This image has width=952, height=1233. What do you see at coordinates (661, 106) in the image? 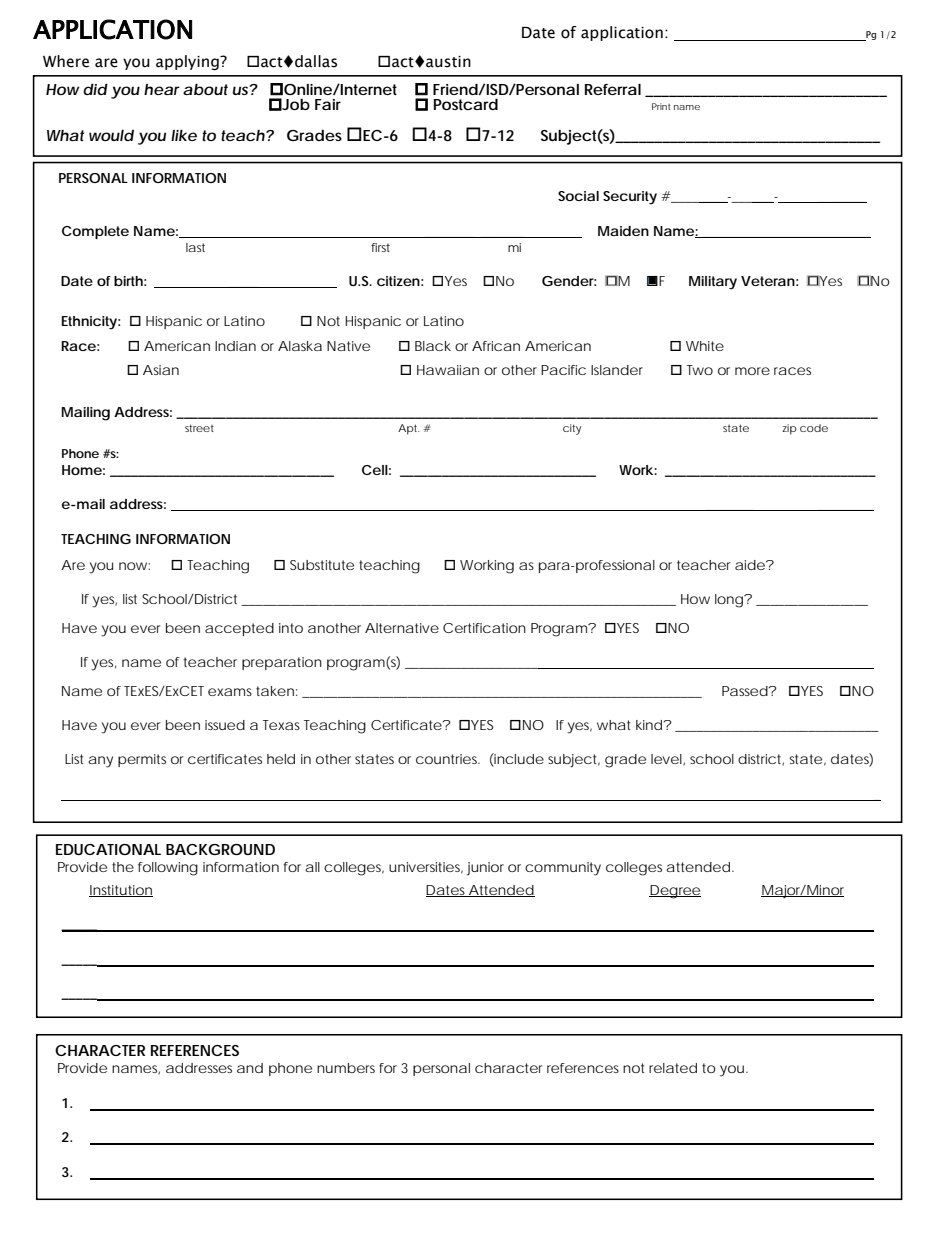
I see `Print` at bounding box center [661, 106].
